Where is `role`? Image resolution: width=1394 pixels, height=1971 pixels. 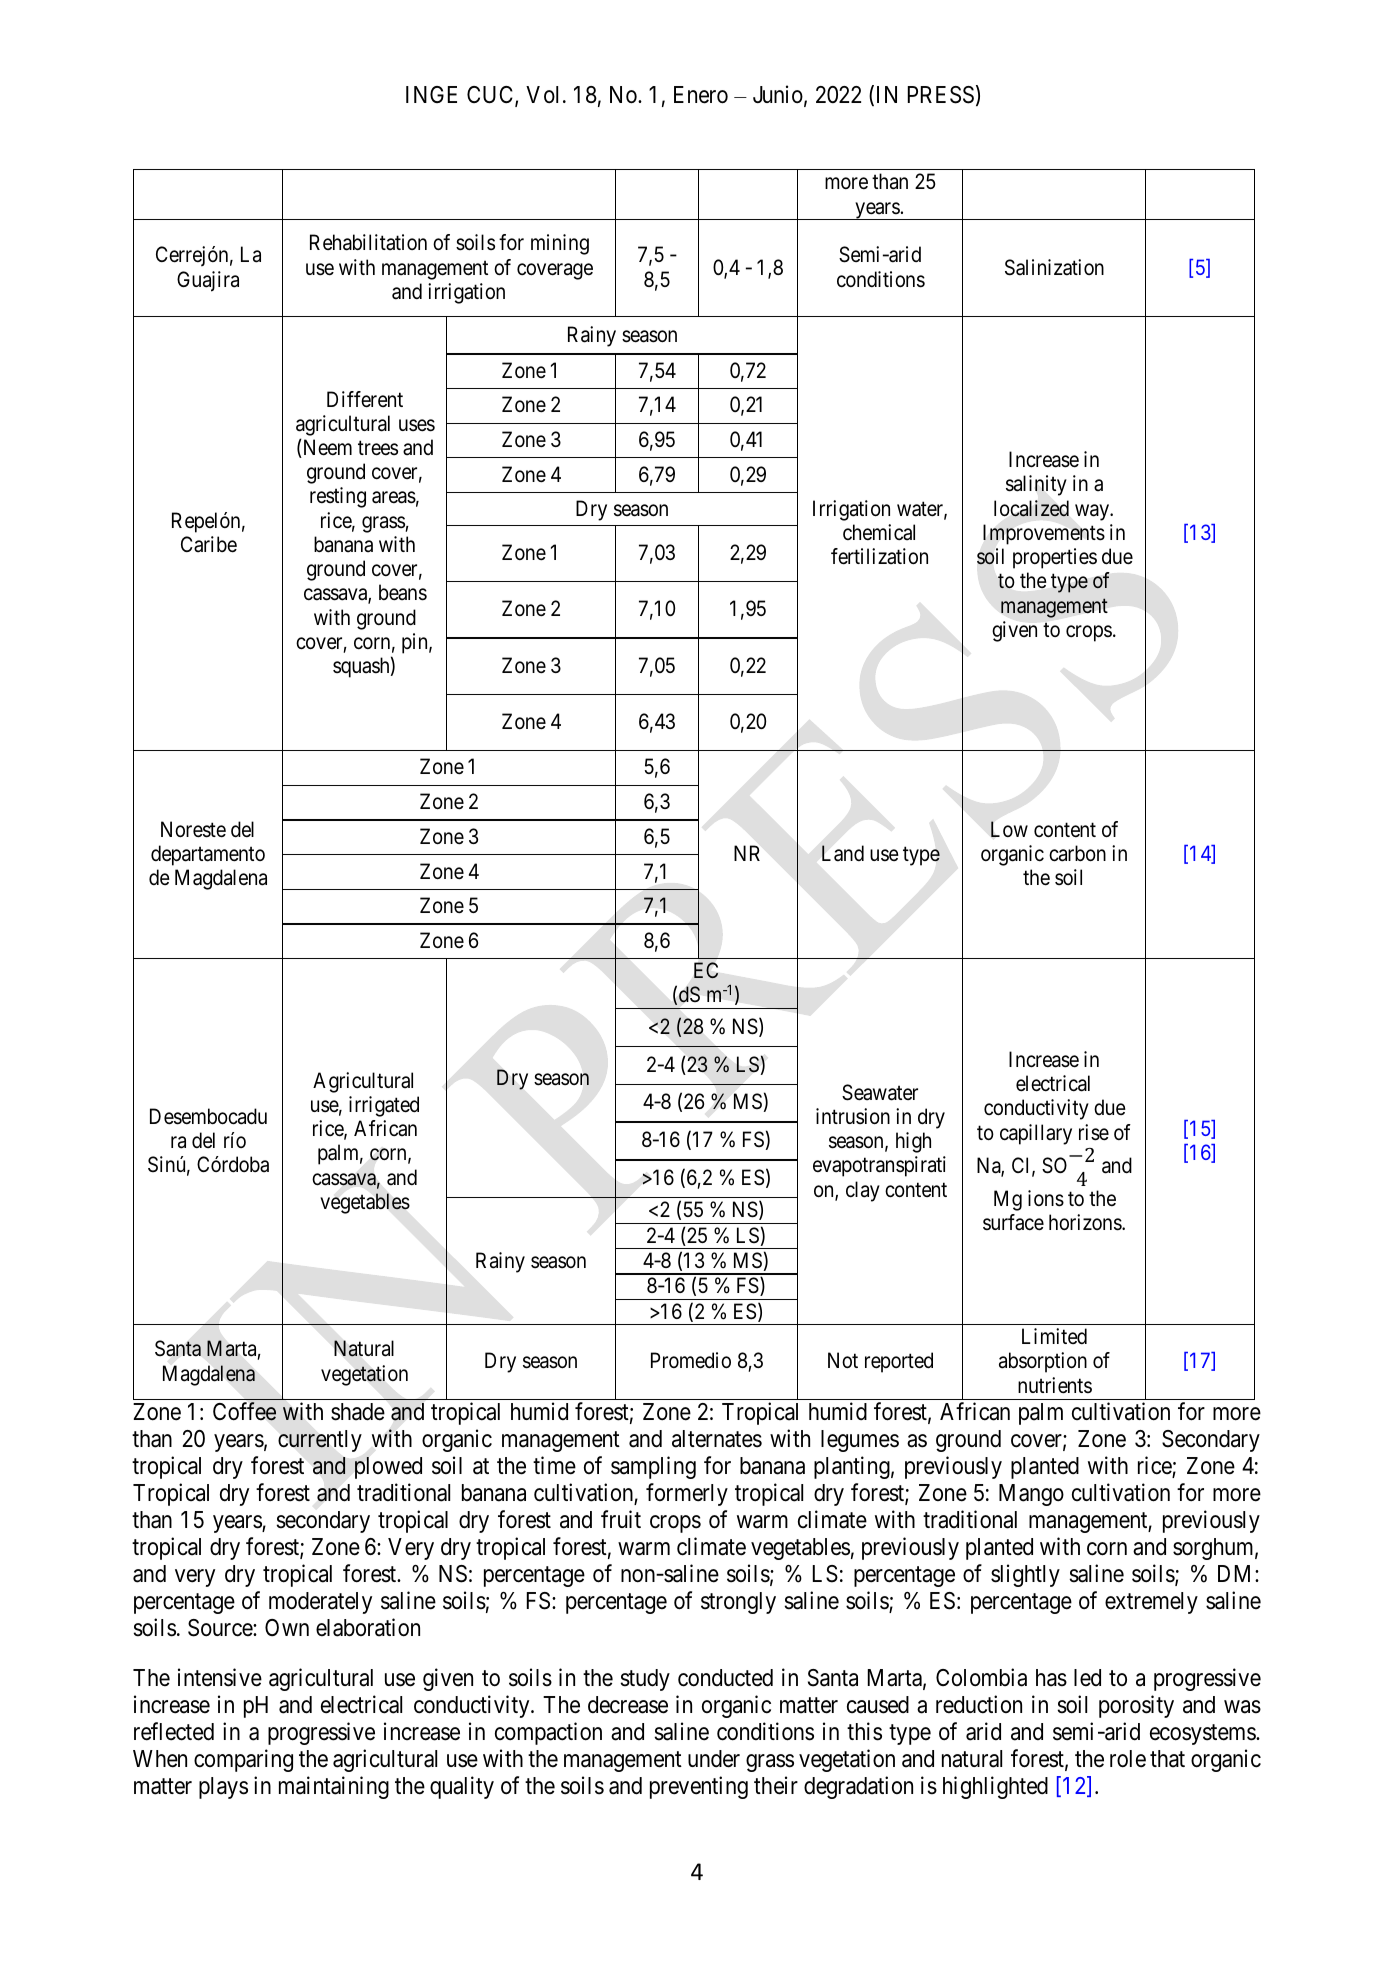 role is located at coordinates (1128, 1759).
